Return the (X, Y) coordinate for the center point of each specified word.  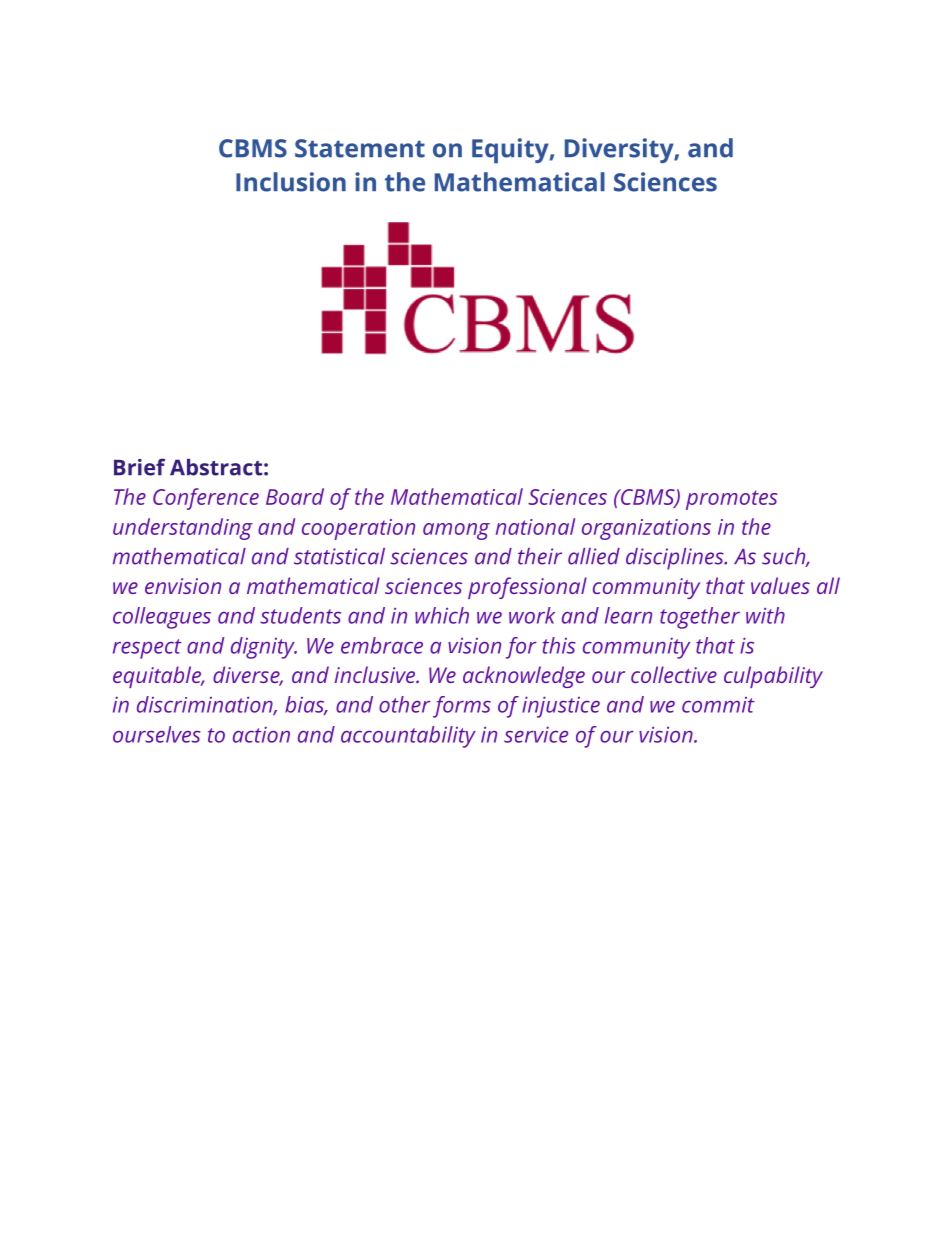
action (261, 734)
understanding (183, 529)
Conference (206, 499)
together (700, 618)
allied (594, 556)
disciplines (676, 559)
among (456, 531)
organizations (646, 529)
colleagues (162, 618)
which (442, 615)
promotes (732, 500)
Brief (139, 467)
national (535, 526)
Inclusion (291, 182)
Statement (360, 148)
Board (295, 496)
